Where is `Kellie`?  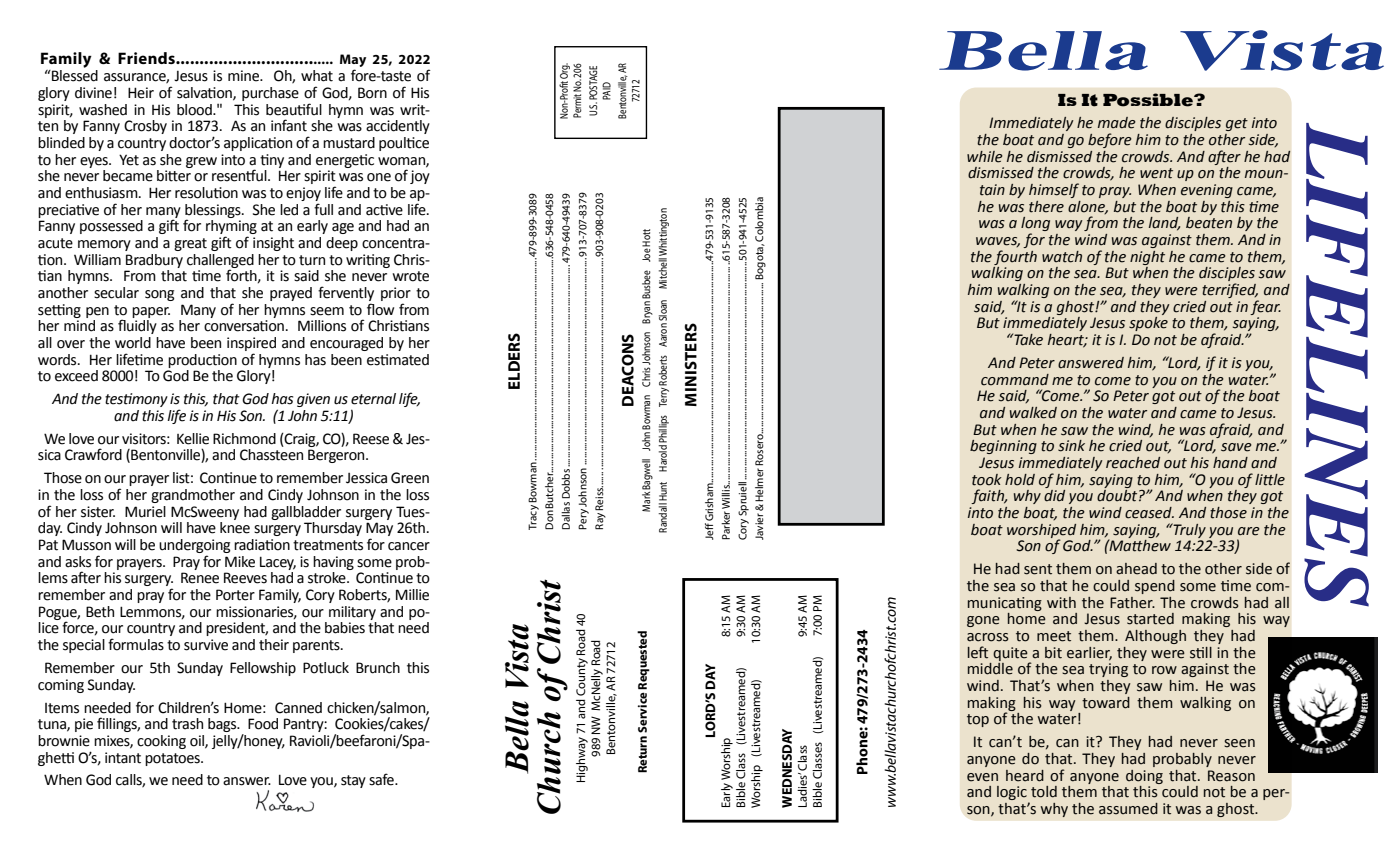
Kellie is located at coordinates (193, 439).
